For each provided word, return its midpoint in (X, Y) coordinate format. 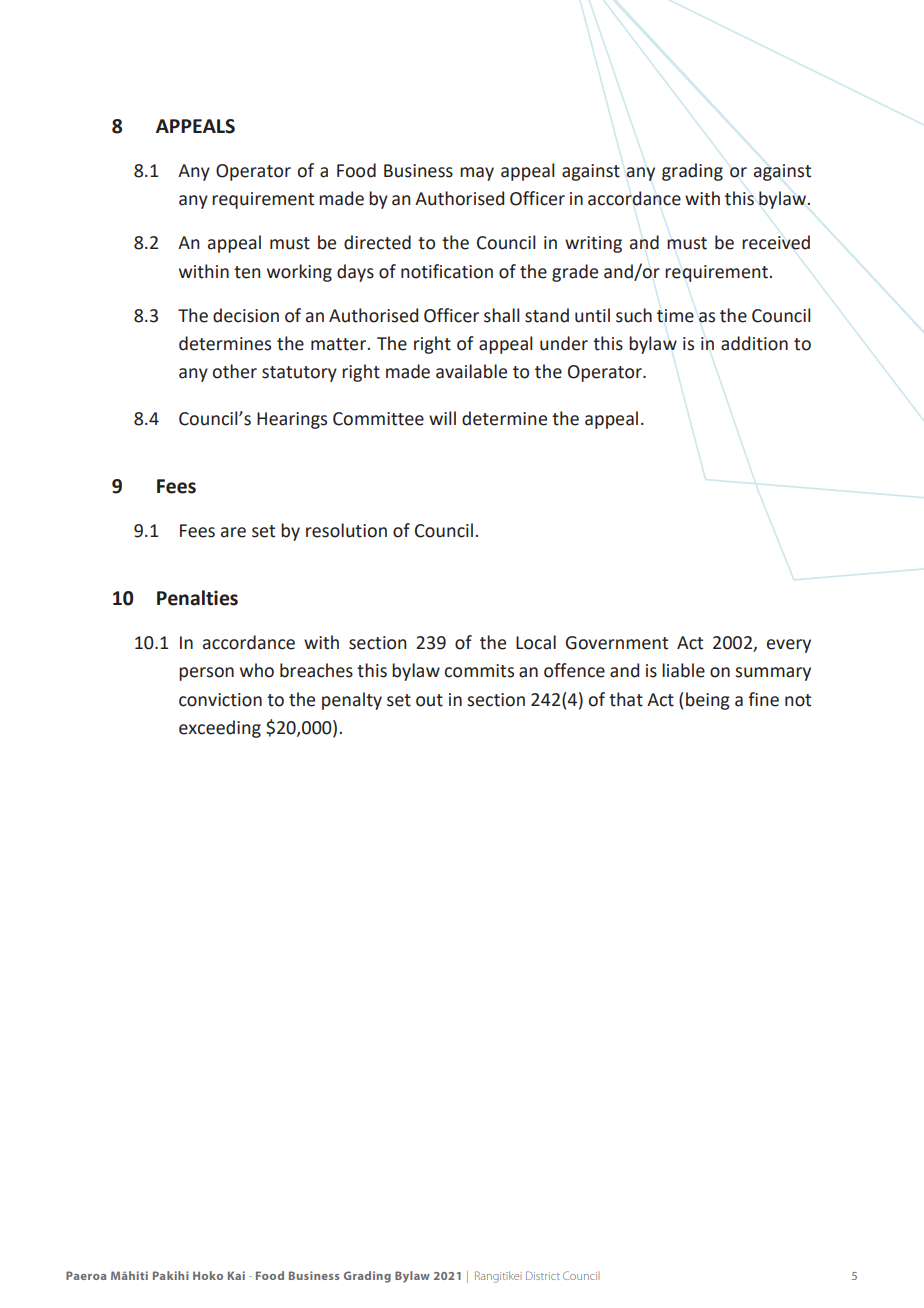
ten (247, 272)
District (543, 1275)
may (477, 174)
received (776, 242)
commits (479, 671)
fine (763, 699)
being (708, 701)
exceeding (220, 729)
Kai (236, 1275)
